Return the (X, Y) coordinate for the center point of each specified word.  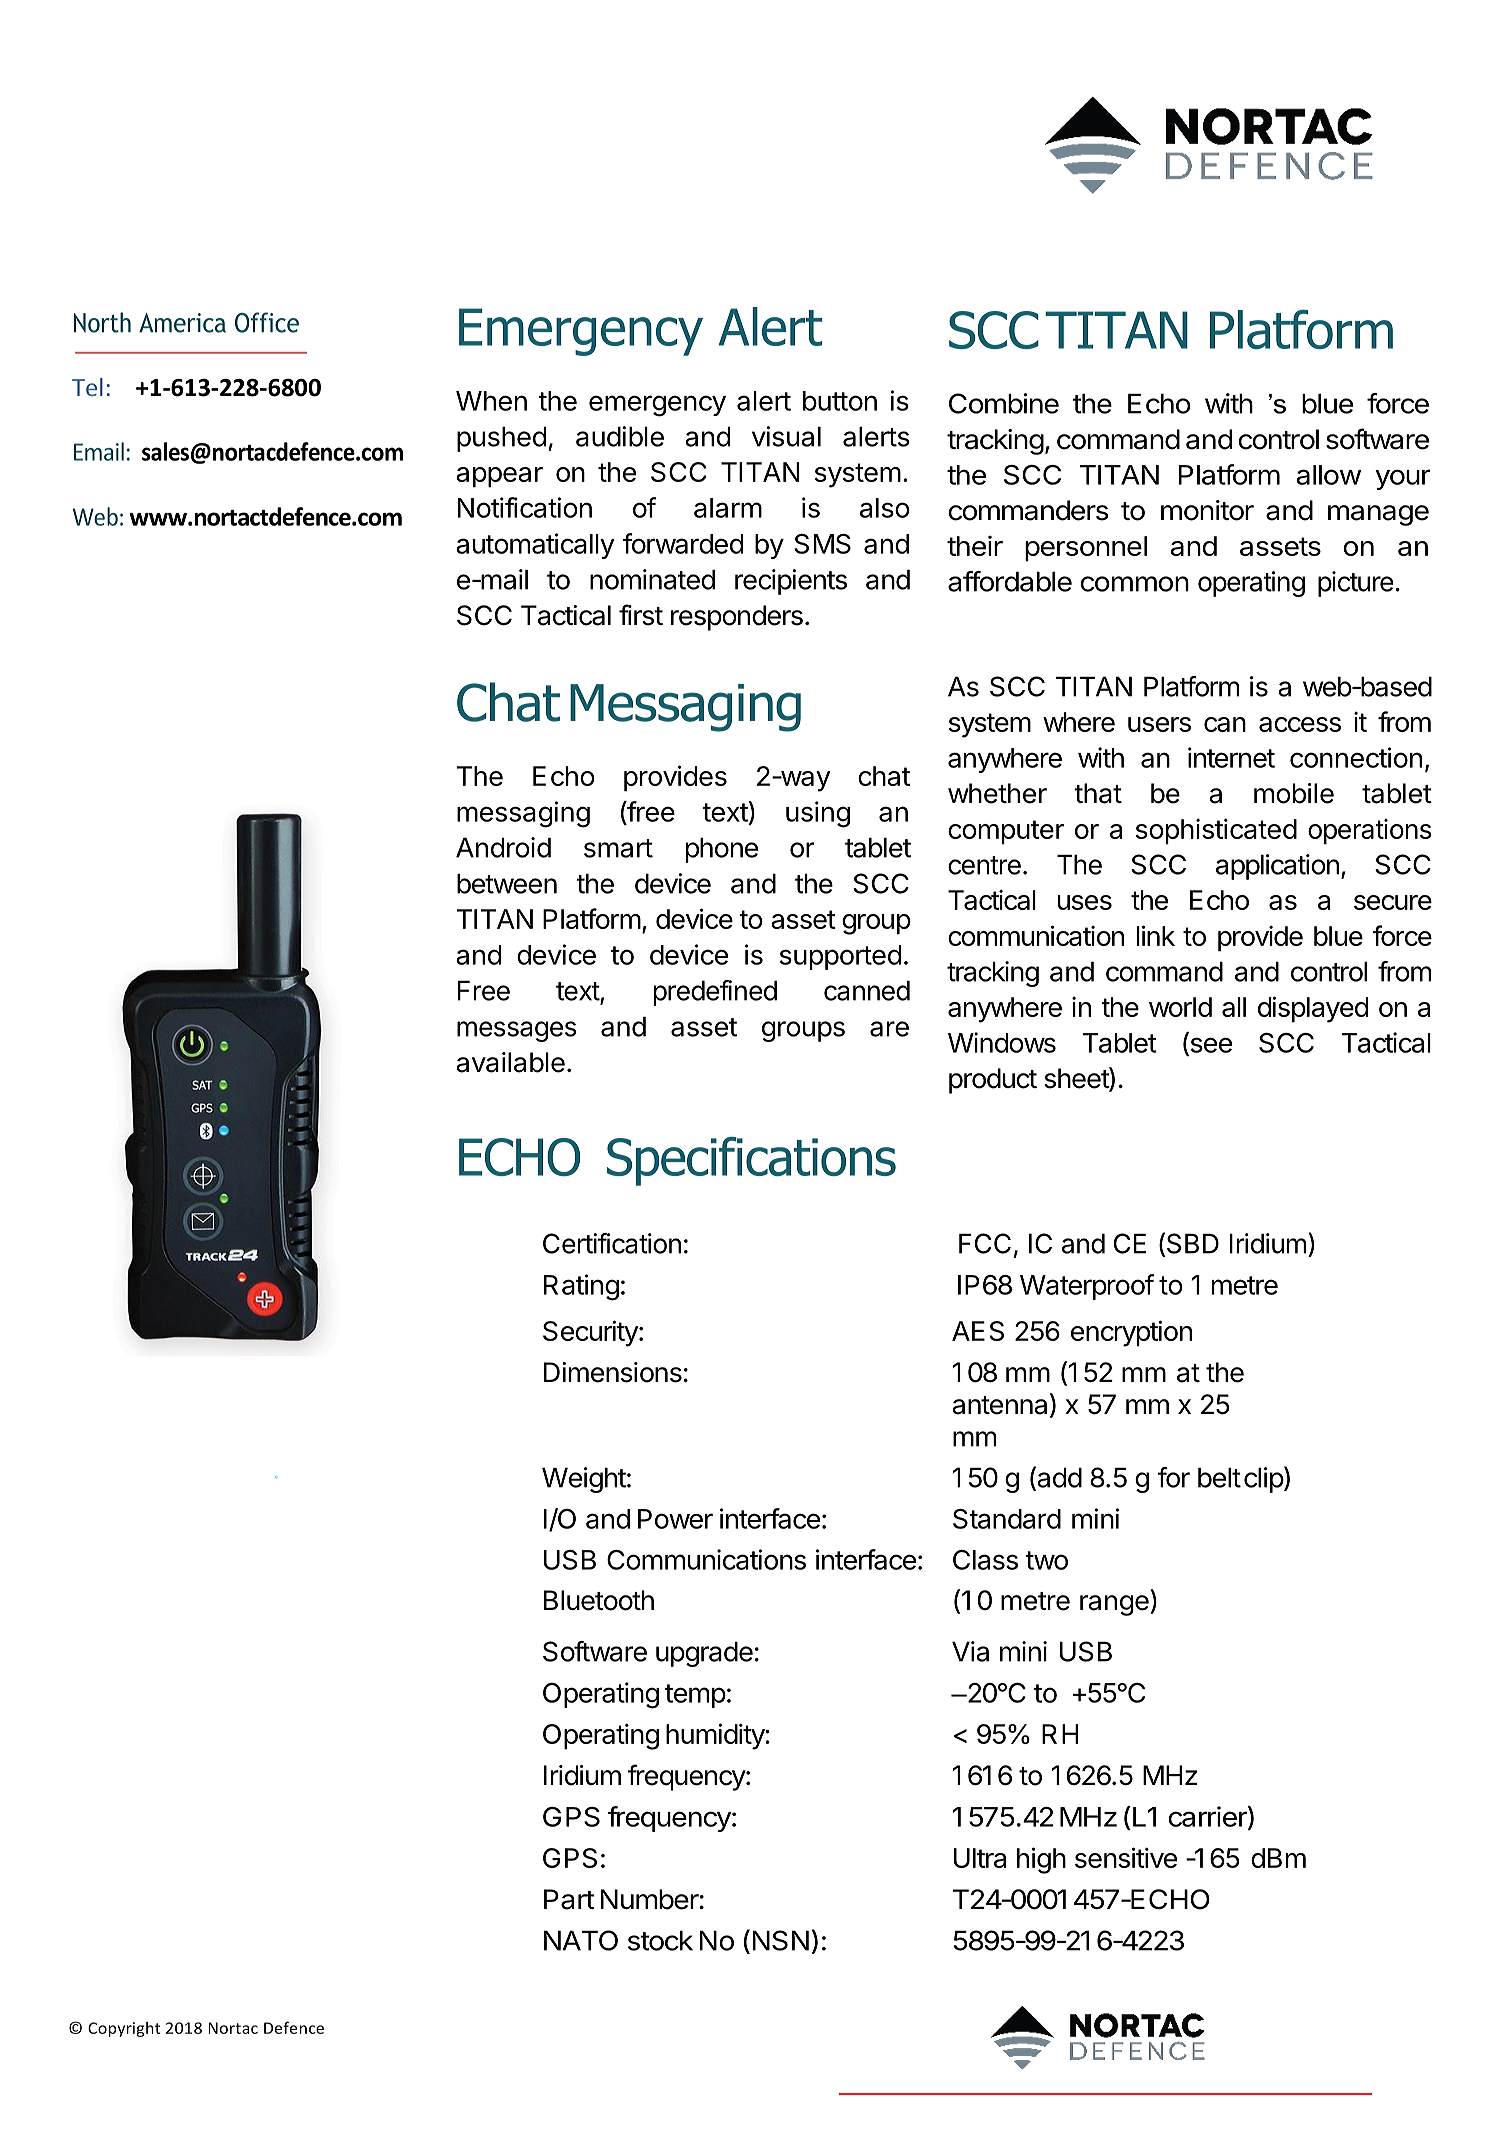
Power (675, 1519)
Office (267, 322)
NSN (780, 1940)
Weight (584, 1480)
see (1210, 1046)
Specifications (751, 1161)
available (510, 1062)
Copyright (124, 2029)
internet (1231, 757)
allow (1329, 475)
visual (786, 436)
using (818, 814)
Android (503, 847)
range (1115, 1605)
